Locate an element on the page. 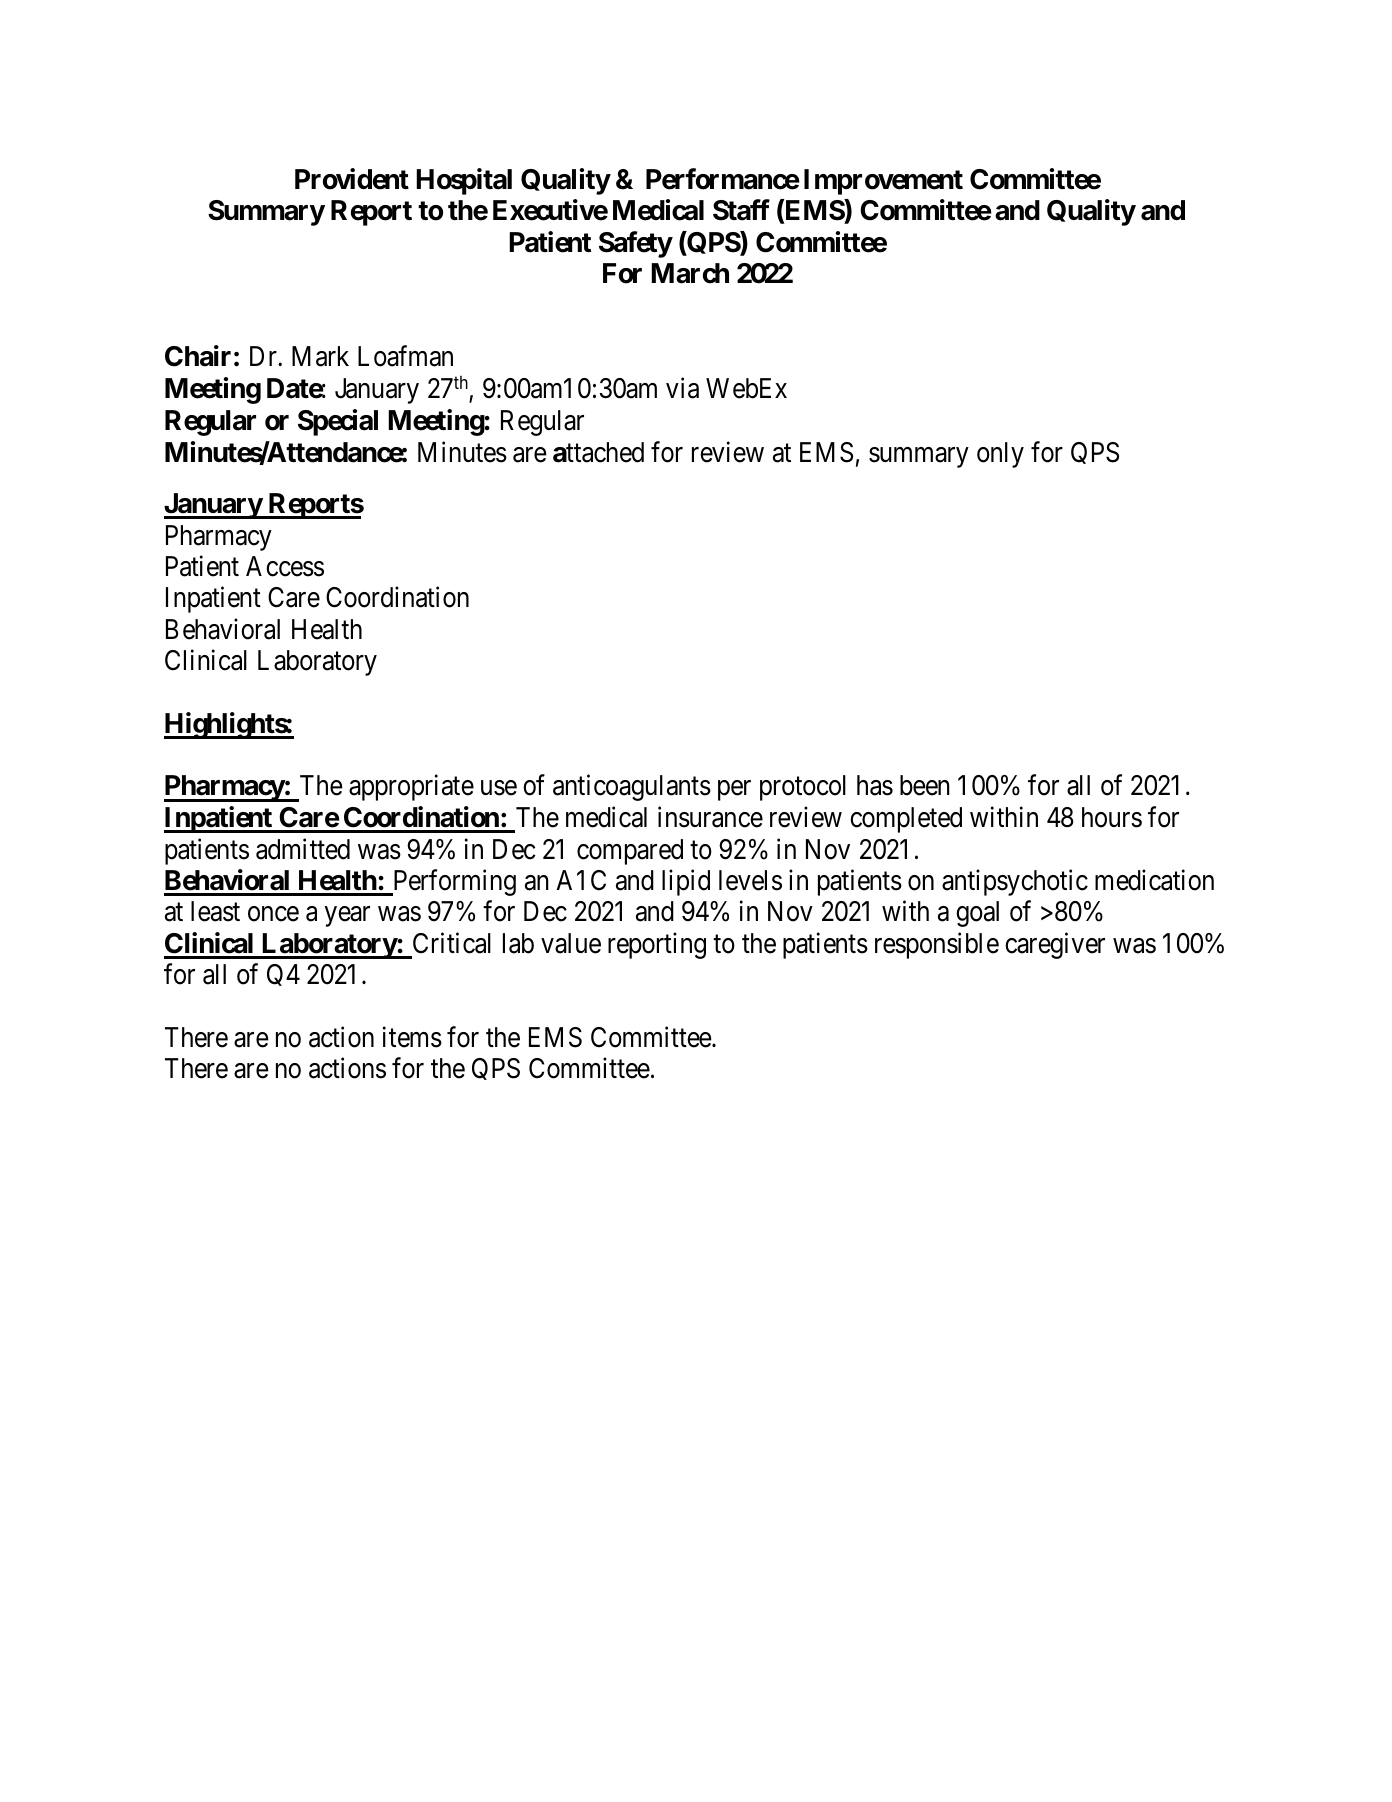  items is located at coordinates (412, 1037).
